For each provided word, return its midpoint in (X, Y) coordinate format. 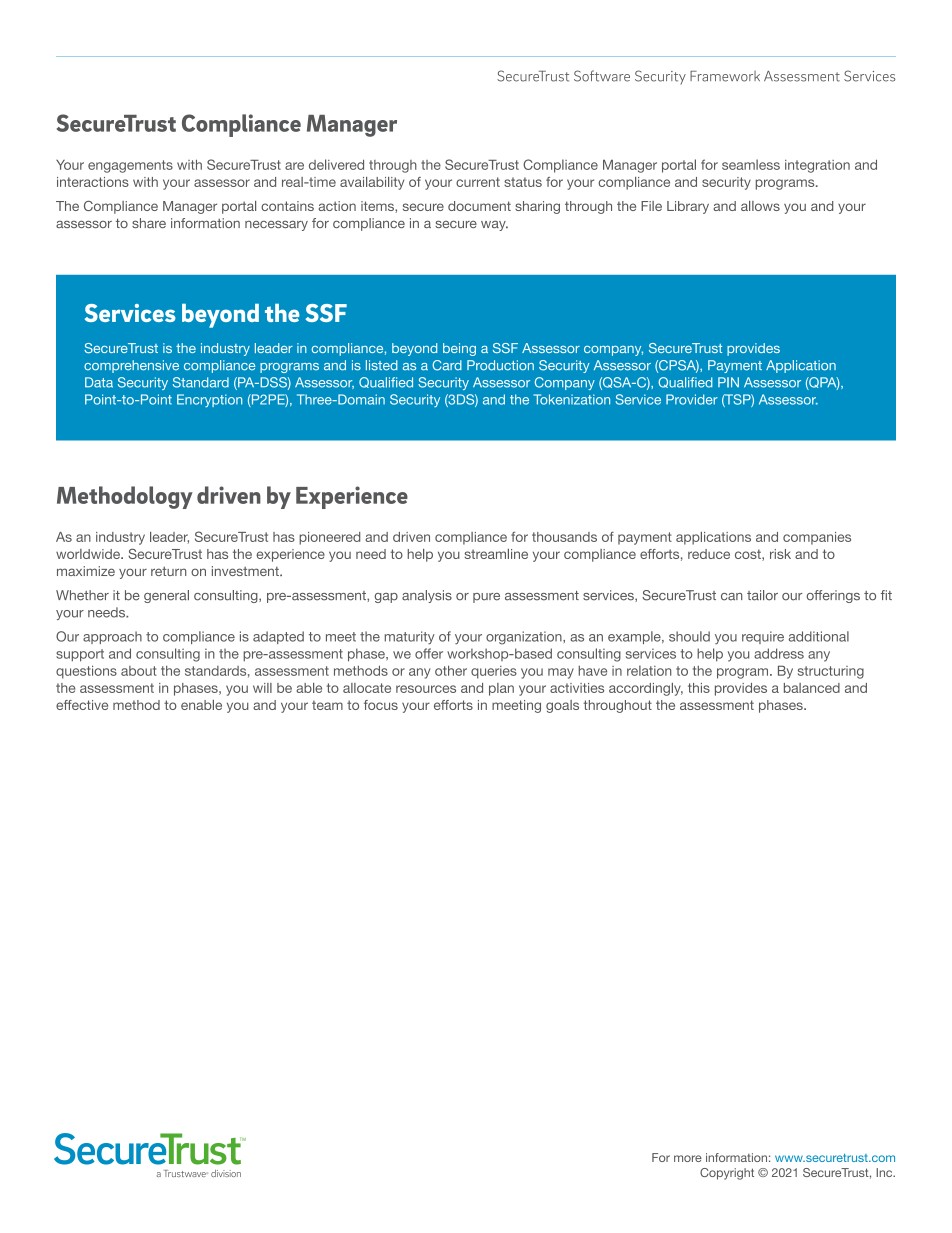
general (166, 596)
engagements (130, 166)
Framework (725, 76)
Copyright (727, 1174)
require (763, 637)
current (478, 182)
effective (82, 705)
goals (562, 706)
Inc (885, 1172)
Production (500, 365)
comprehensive (131, 366)
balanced (812, 688)
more (688, 1158)
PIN (728, 382)
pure (486, 598)
